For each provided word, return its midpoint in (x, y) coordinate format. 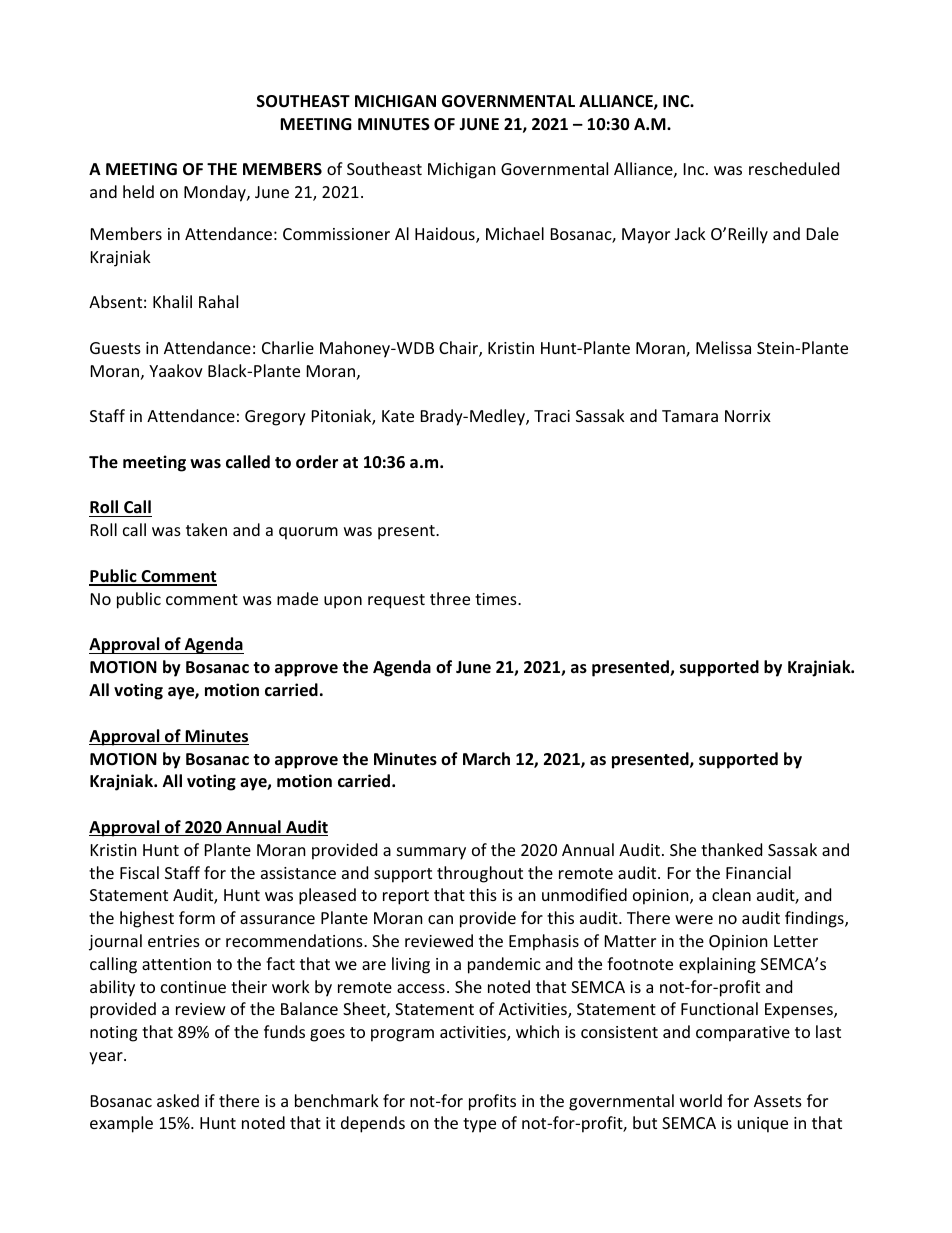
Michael (515, 233)
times (497, 599)
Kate (398, 416)
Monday (216, 193)
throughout (480, 874)
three (450, 598)
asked (178, 1100)
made (297, 598)
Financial (758, 872)
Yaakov (176, 370)
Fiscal (139, 872)
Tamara (690, 416)
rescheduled (794, 168)
